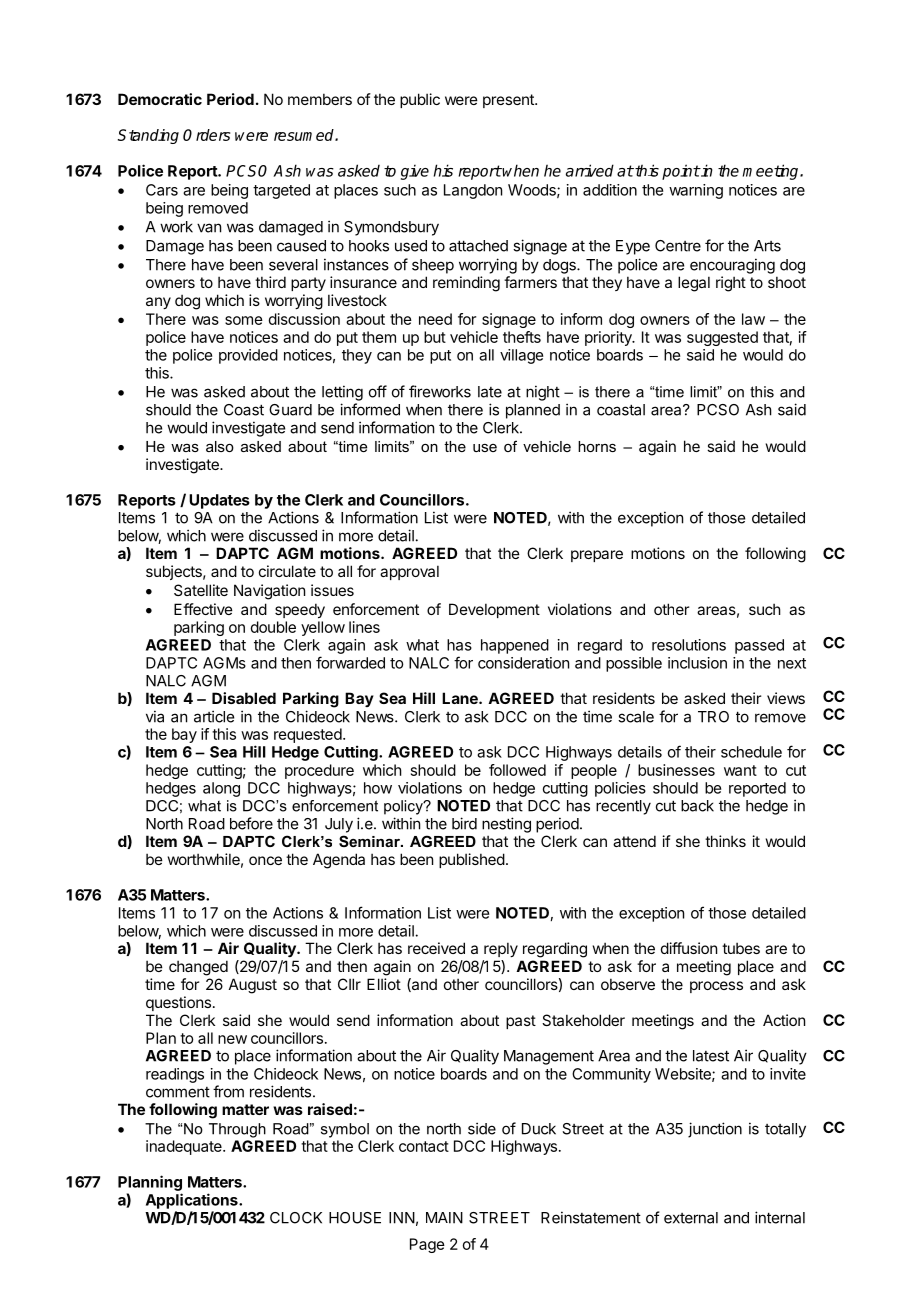 This screenshot has height=1308, width=924. What do you see at coordinates (472, 860) in the screenshot?
I see `published` at bounding box center [472, 860].
